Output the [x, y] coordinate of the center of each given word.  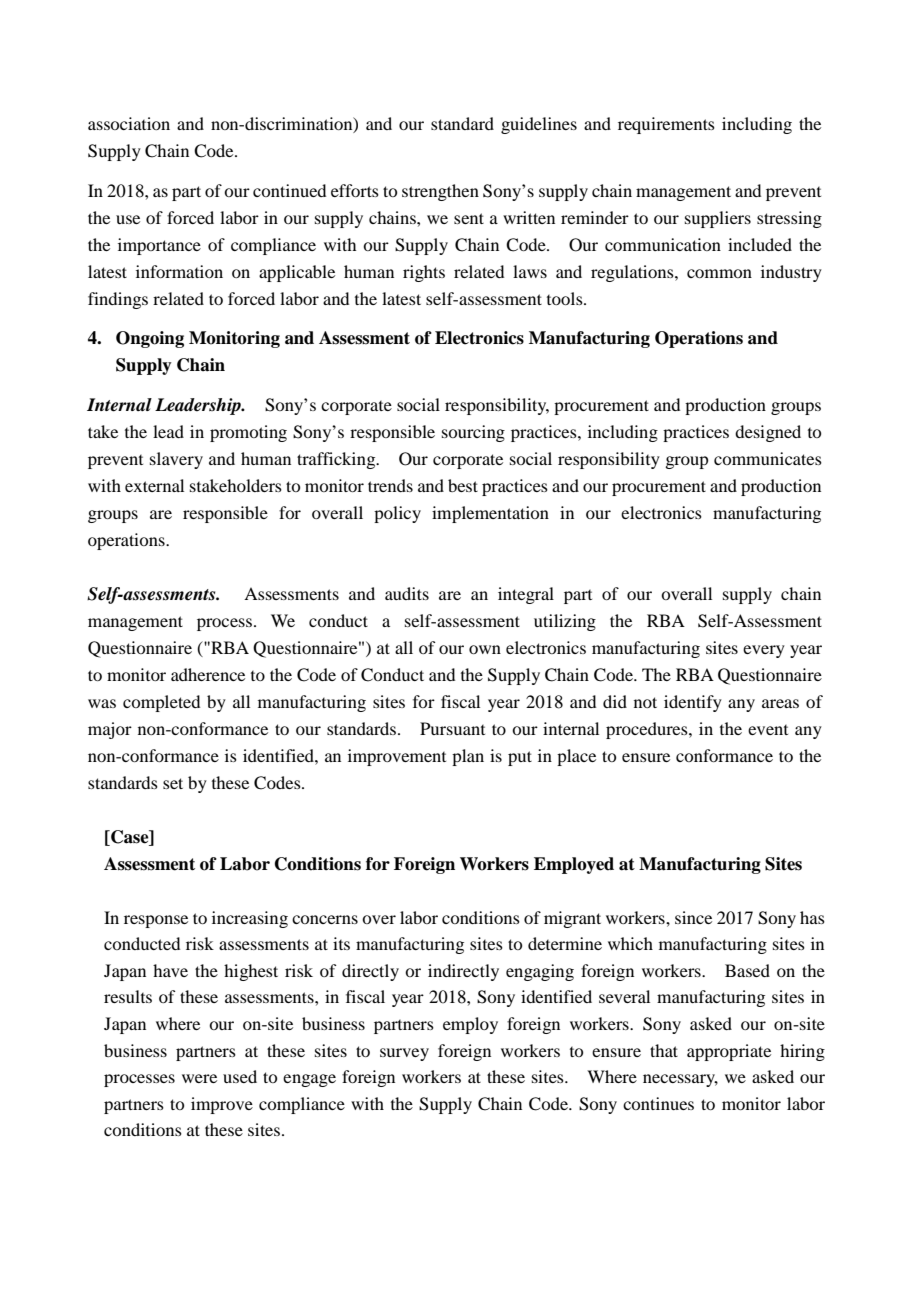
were [199, 1078]
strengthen [440, 192]
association [129, 123]
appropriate [729, 1052]
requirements [666, 125]
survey [404, 1054]
